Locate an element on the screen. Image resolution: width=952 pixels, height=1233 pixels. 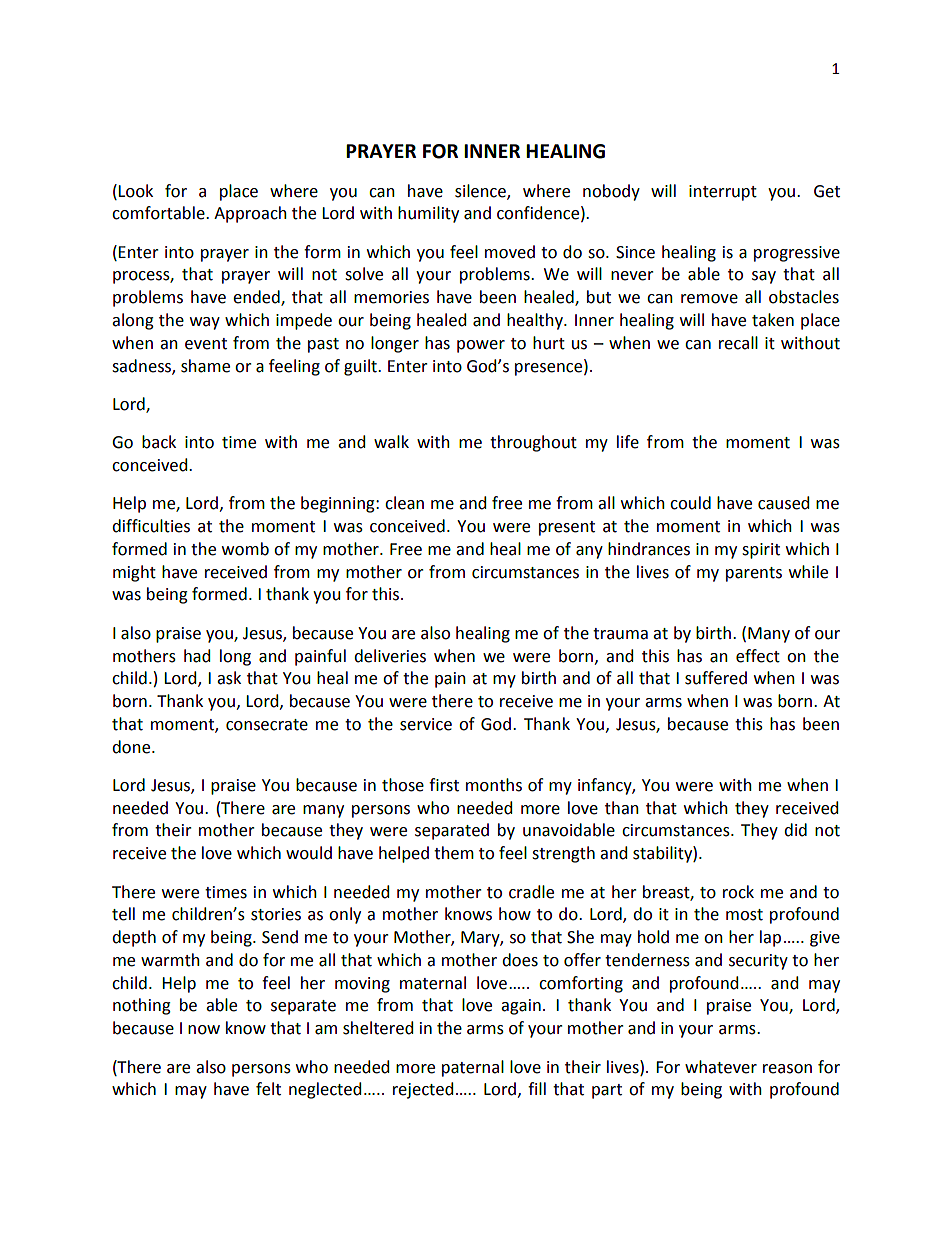
whatever is located at coordinates (721, 1067).
